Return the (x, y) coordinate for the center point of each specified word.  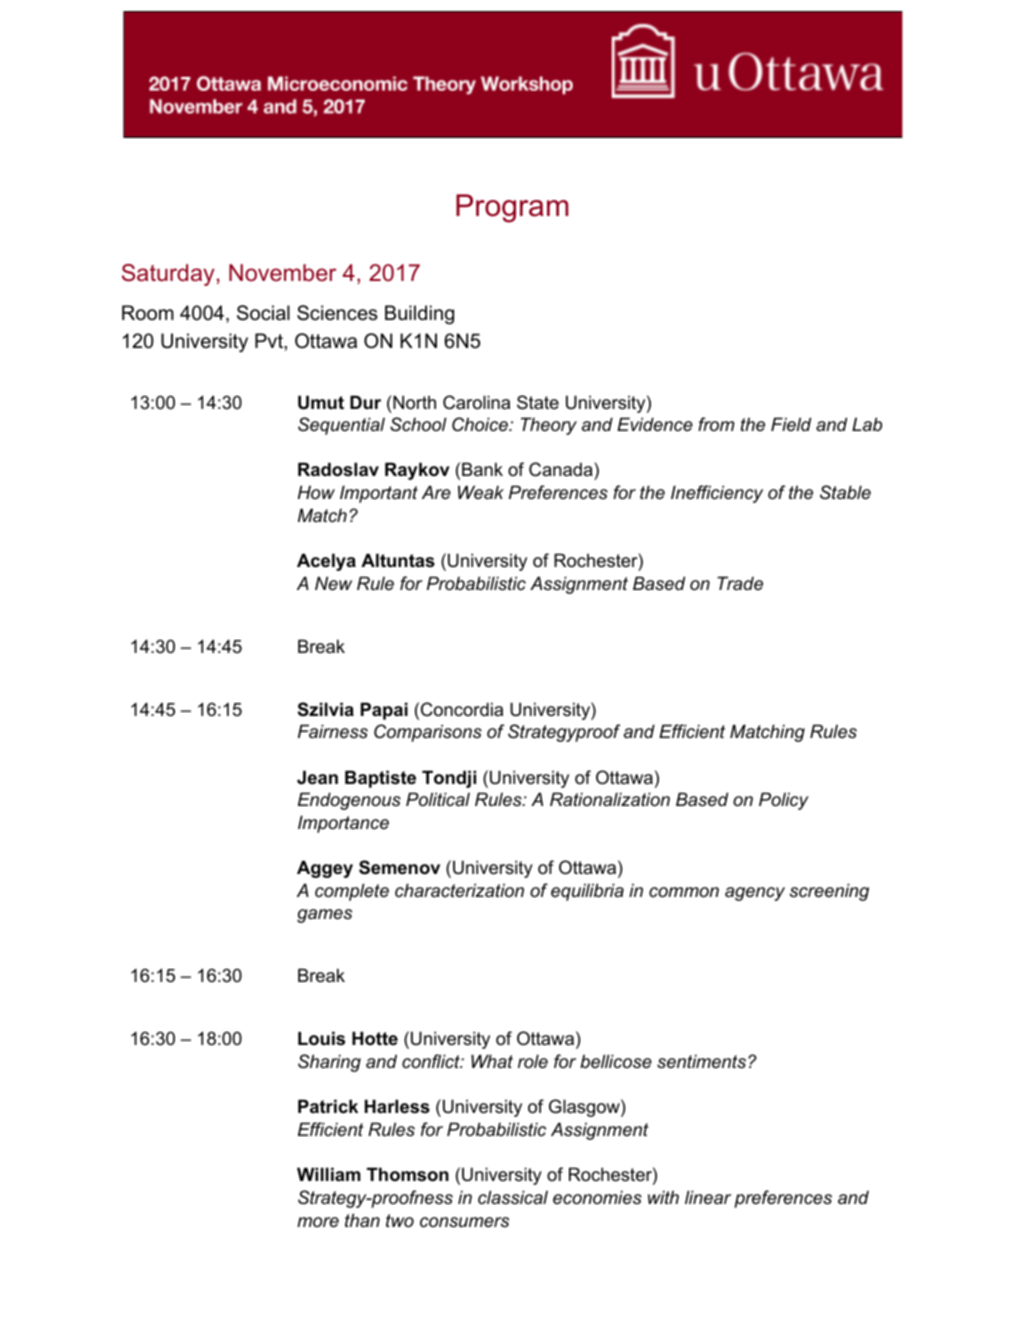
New (333, 583)
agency (755, 894)
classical (513, 1197)
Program (512, 208)
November (282, 273)
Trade (740, 583)
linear (708, 1197)
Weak (481, 492)
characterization (459, 890)
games (324, 916)
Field (791, 424)
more (318, 1222)
